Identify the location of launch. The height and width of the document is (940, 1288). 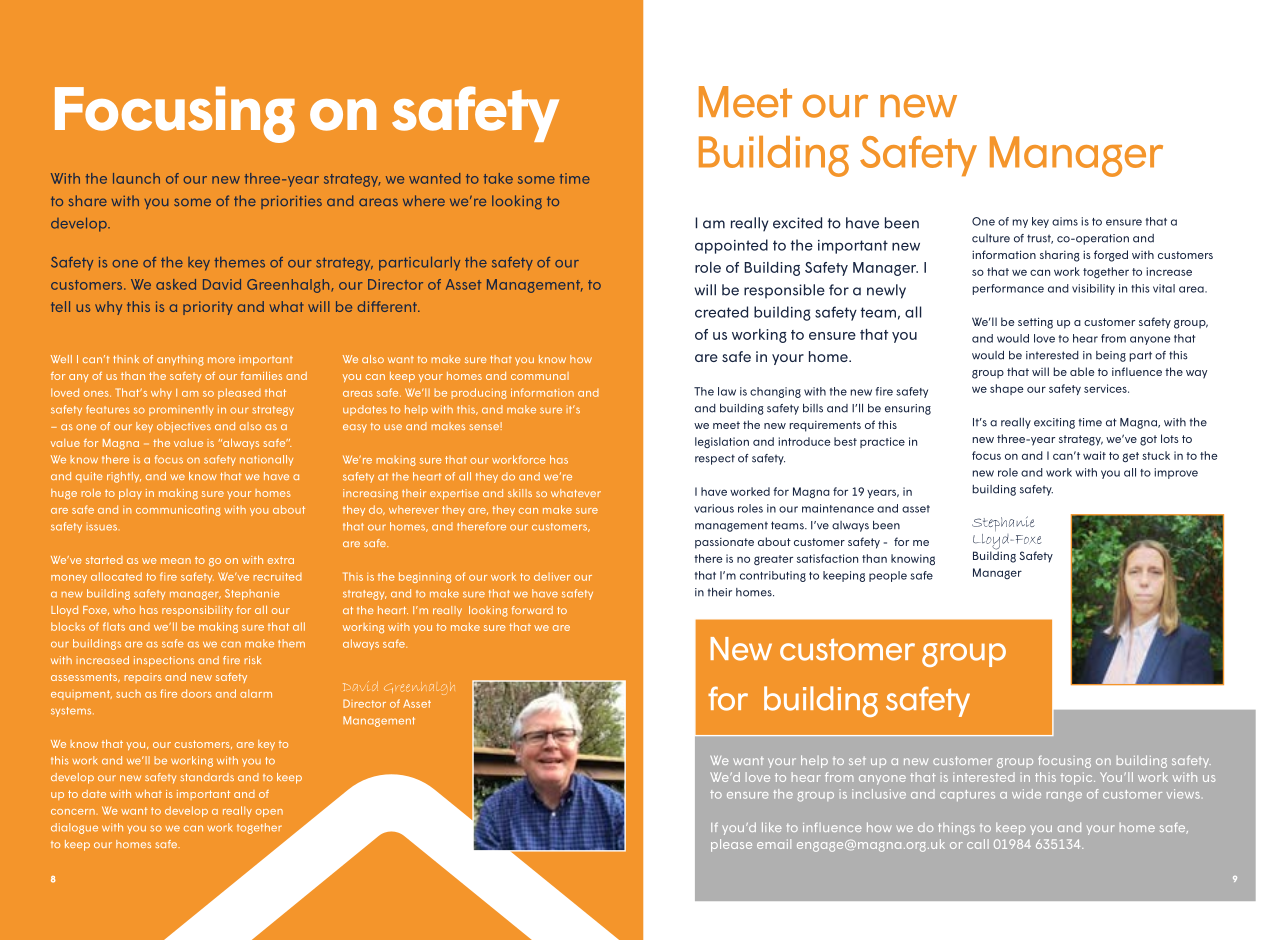
(136, 178).
